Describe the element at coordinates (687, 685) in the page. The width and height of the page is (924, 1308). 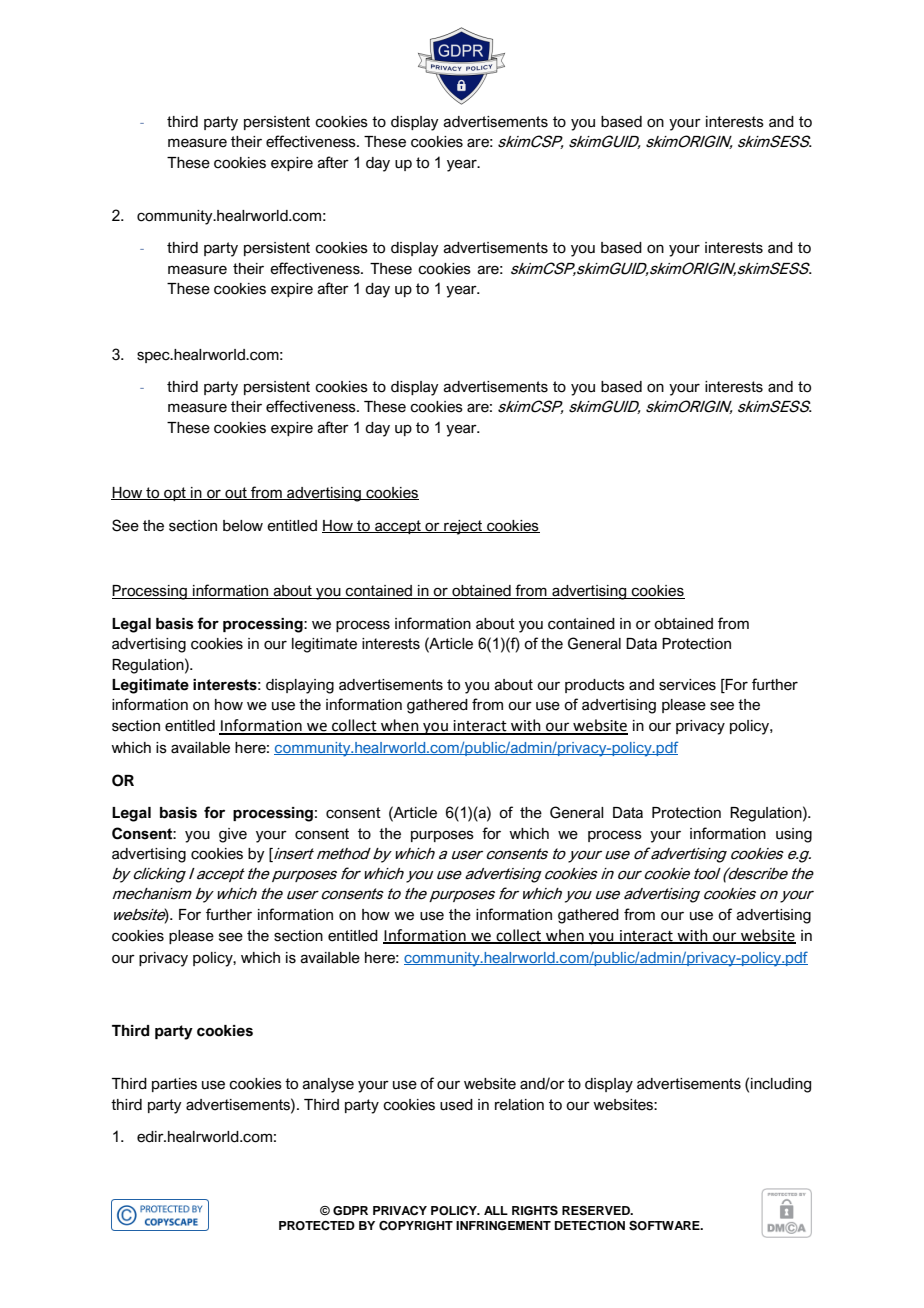
I see `services` at that location.
